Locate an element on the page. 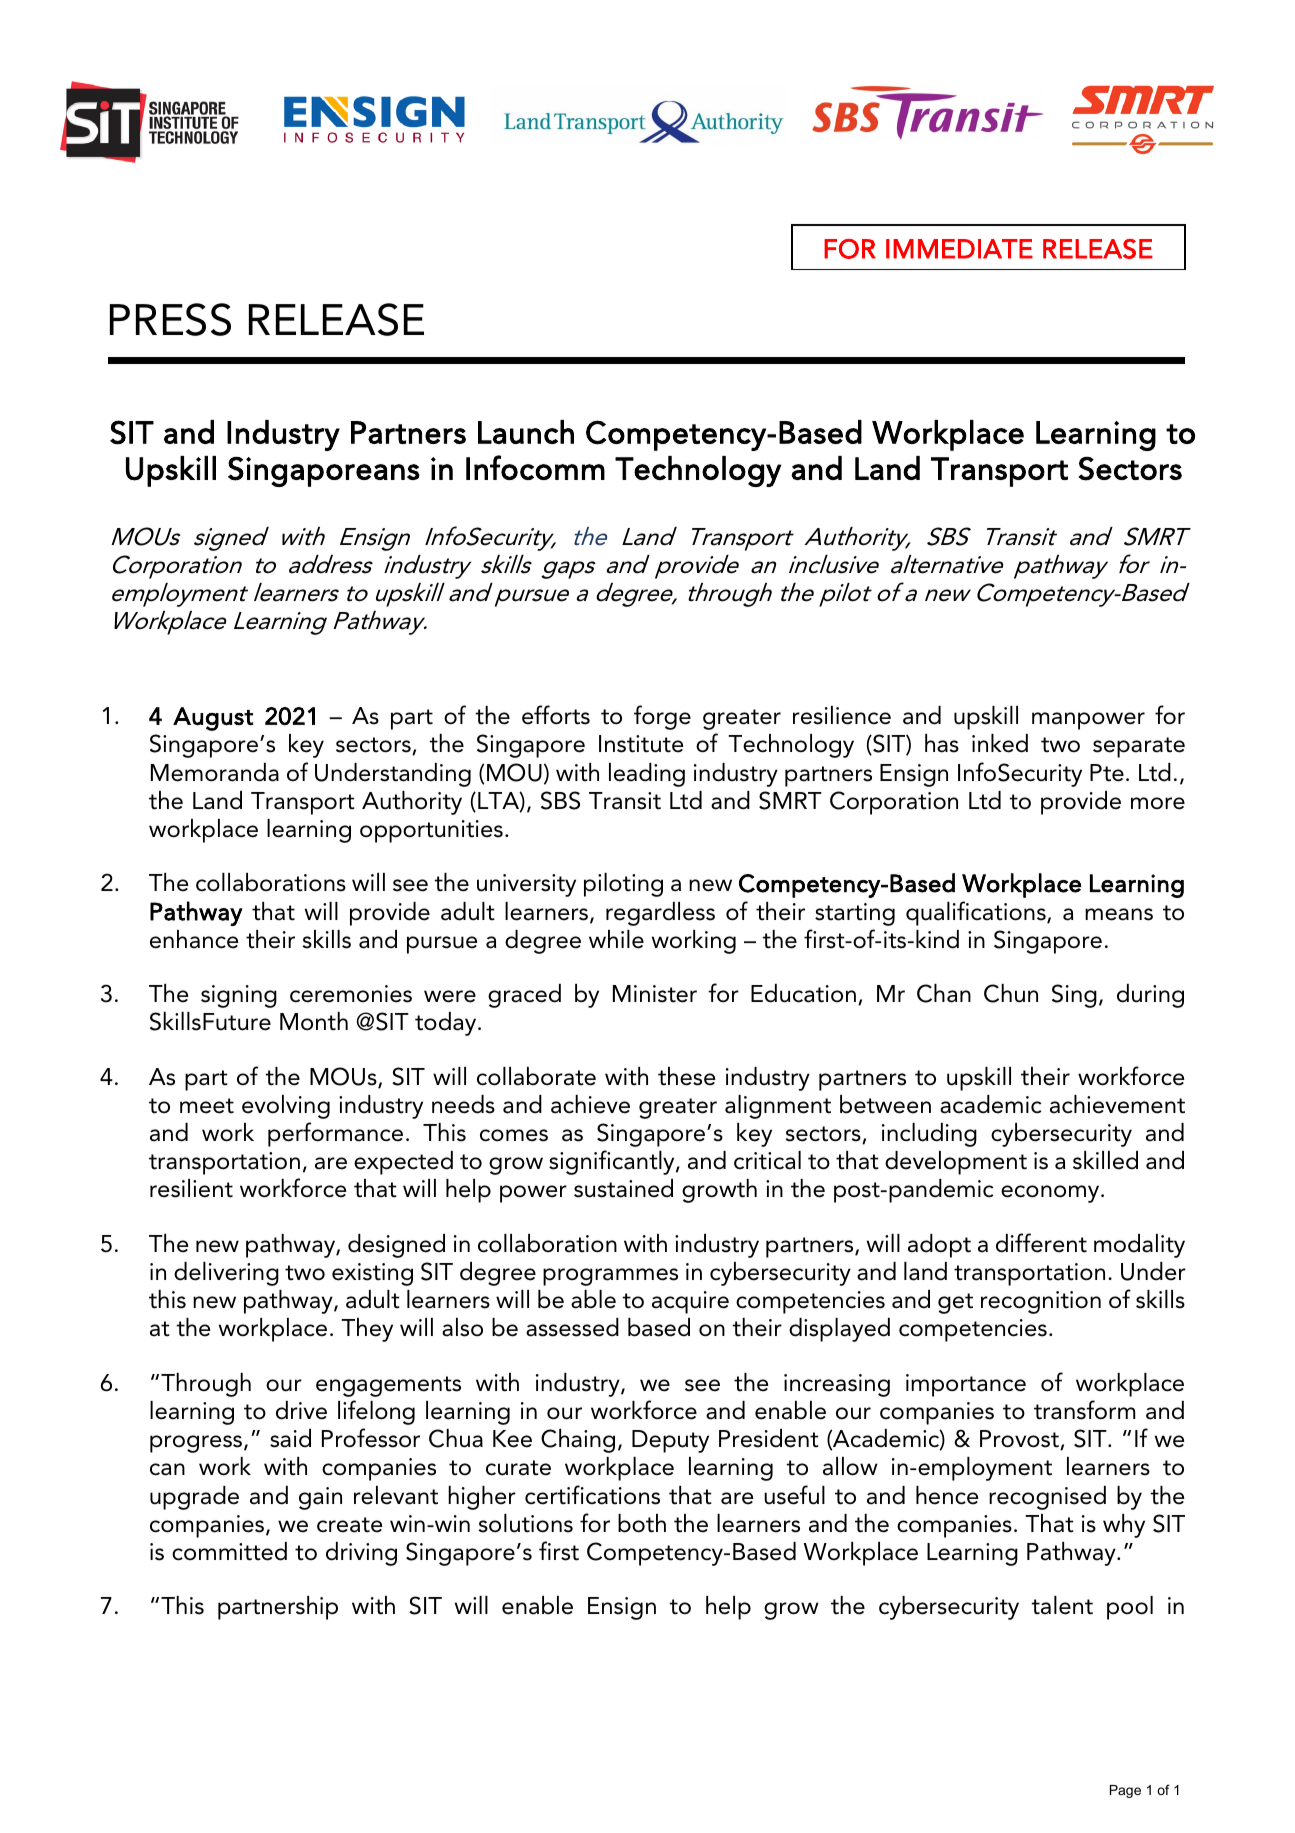 This image has width=1295, height=1833. PRESS is located at coordinates (170, 319).
